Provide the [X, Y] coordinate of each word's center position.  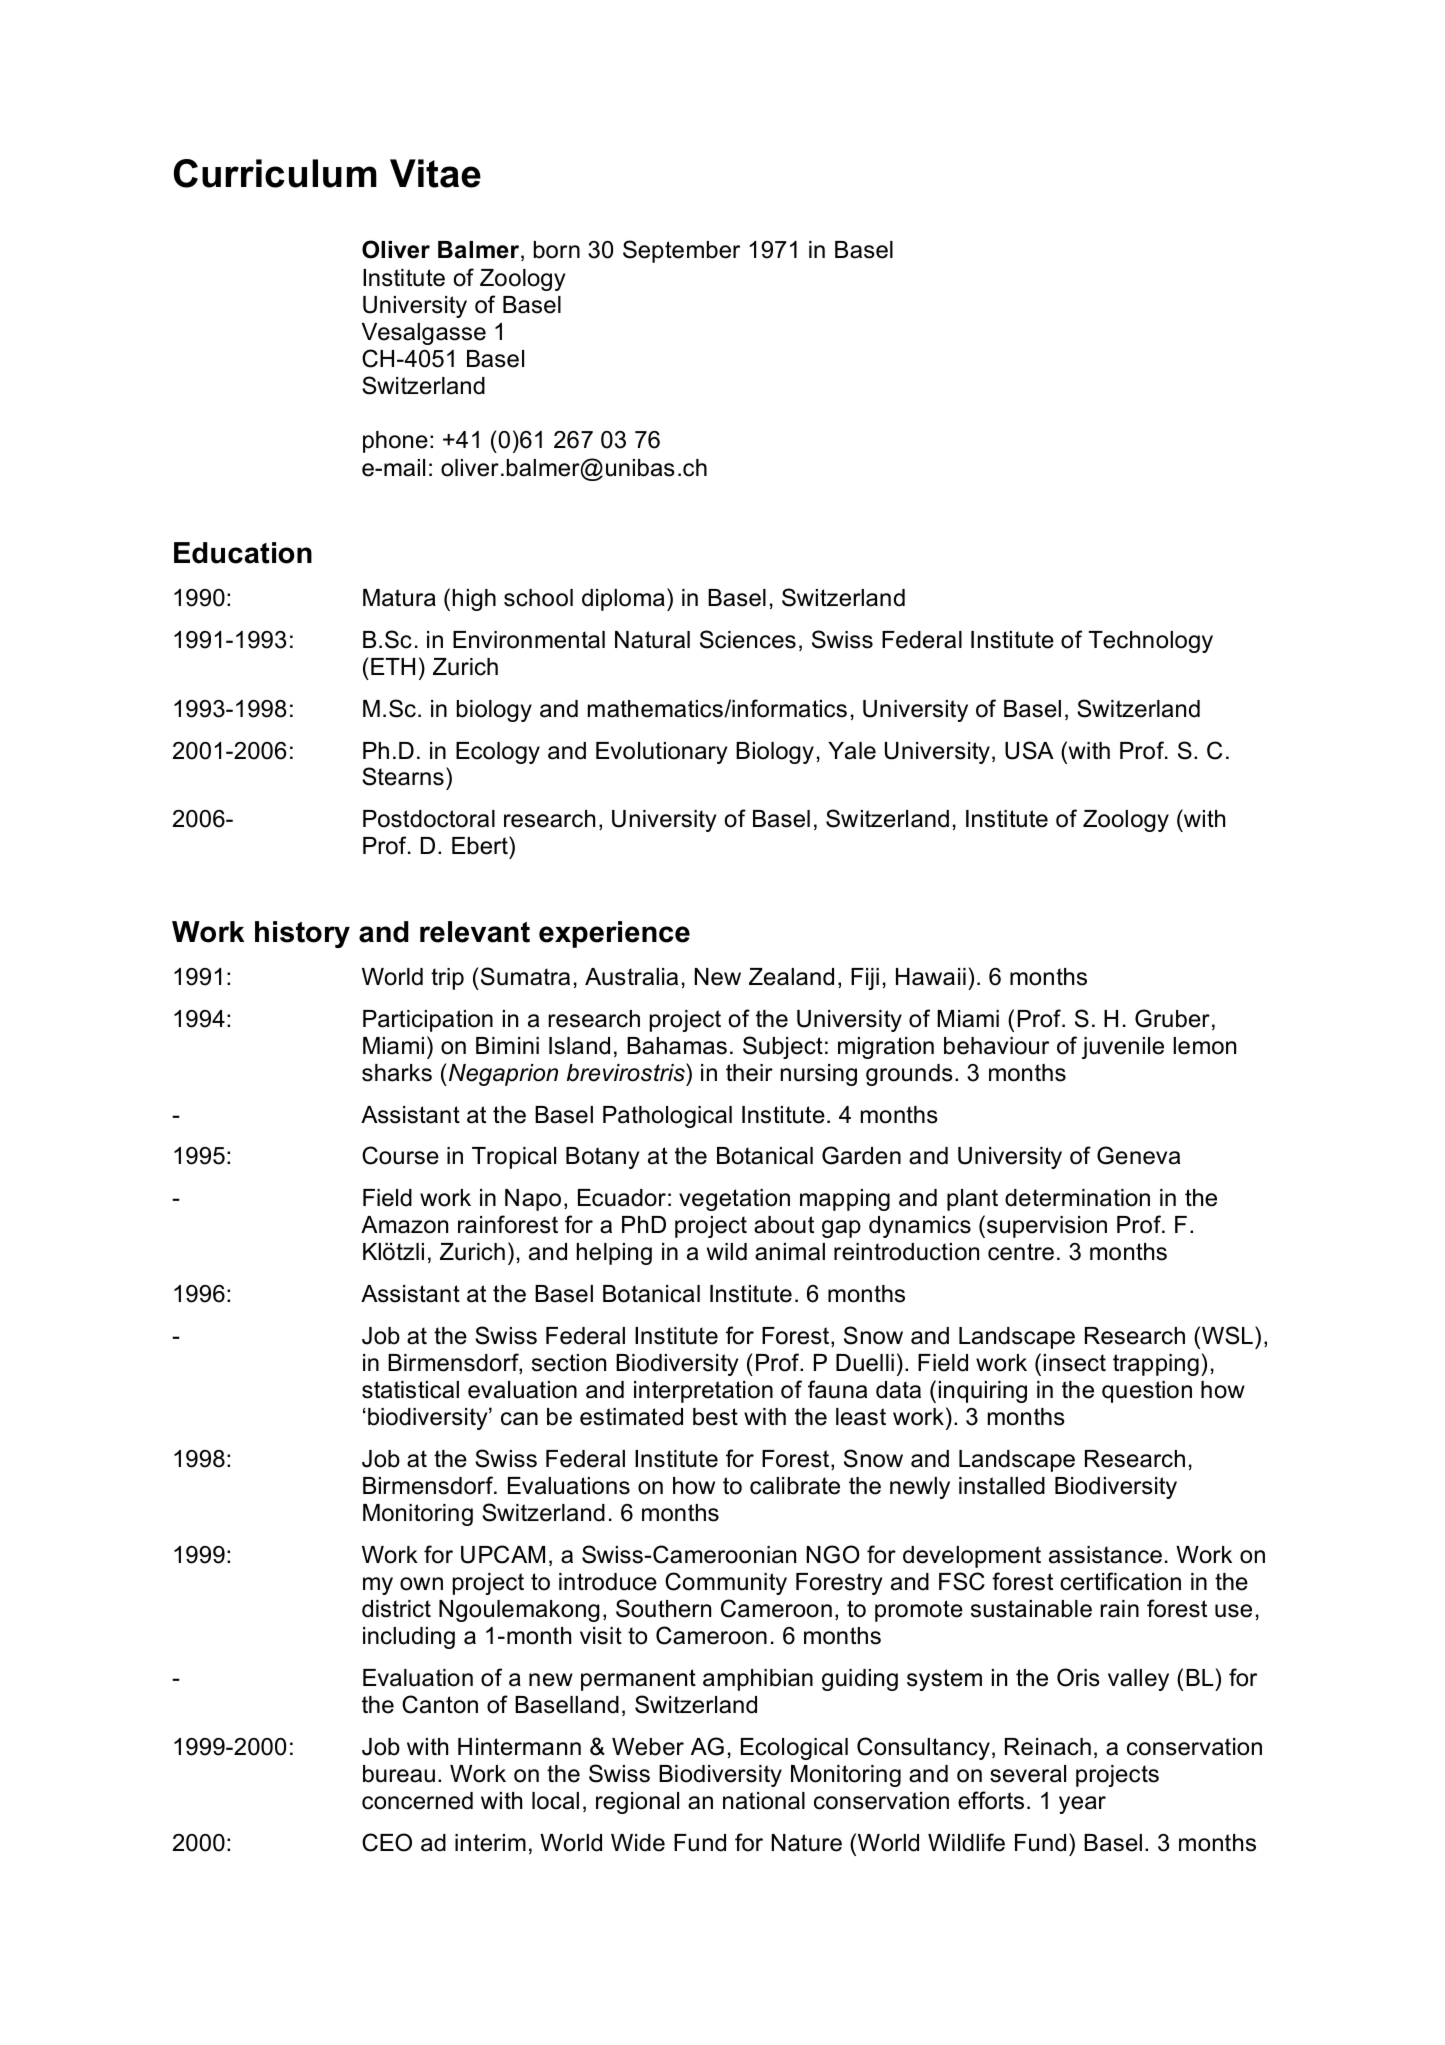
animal [790, 1252]
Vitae [435, 173]
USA [1029, 750]
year [1082, 1805]
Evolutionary [661, 753]
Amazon [404, 1225]
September [681, 251]
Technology [1151, 642]
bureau [399, 1774]
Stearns [403, 776]
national [764, 1801]
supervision [1047, 1227]
